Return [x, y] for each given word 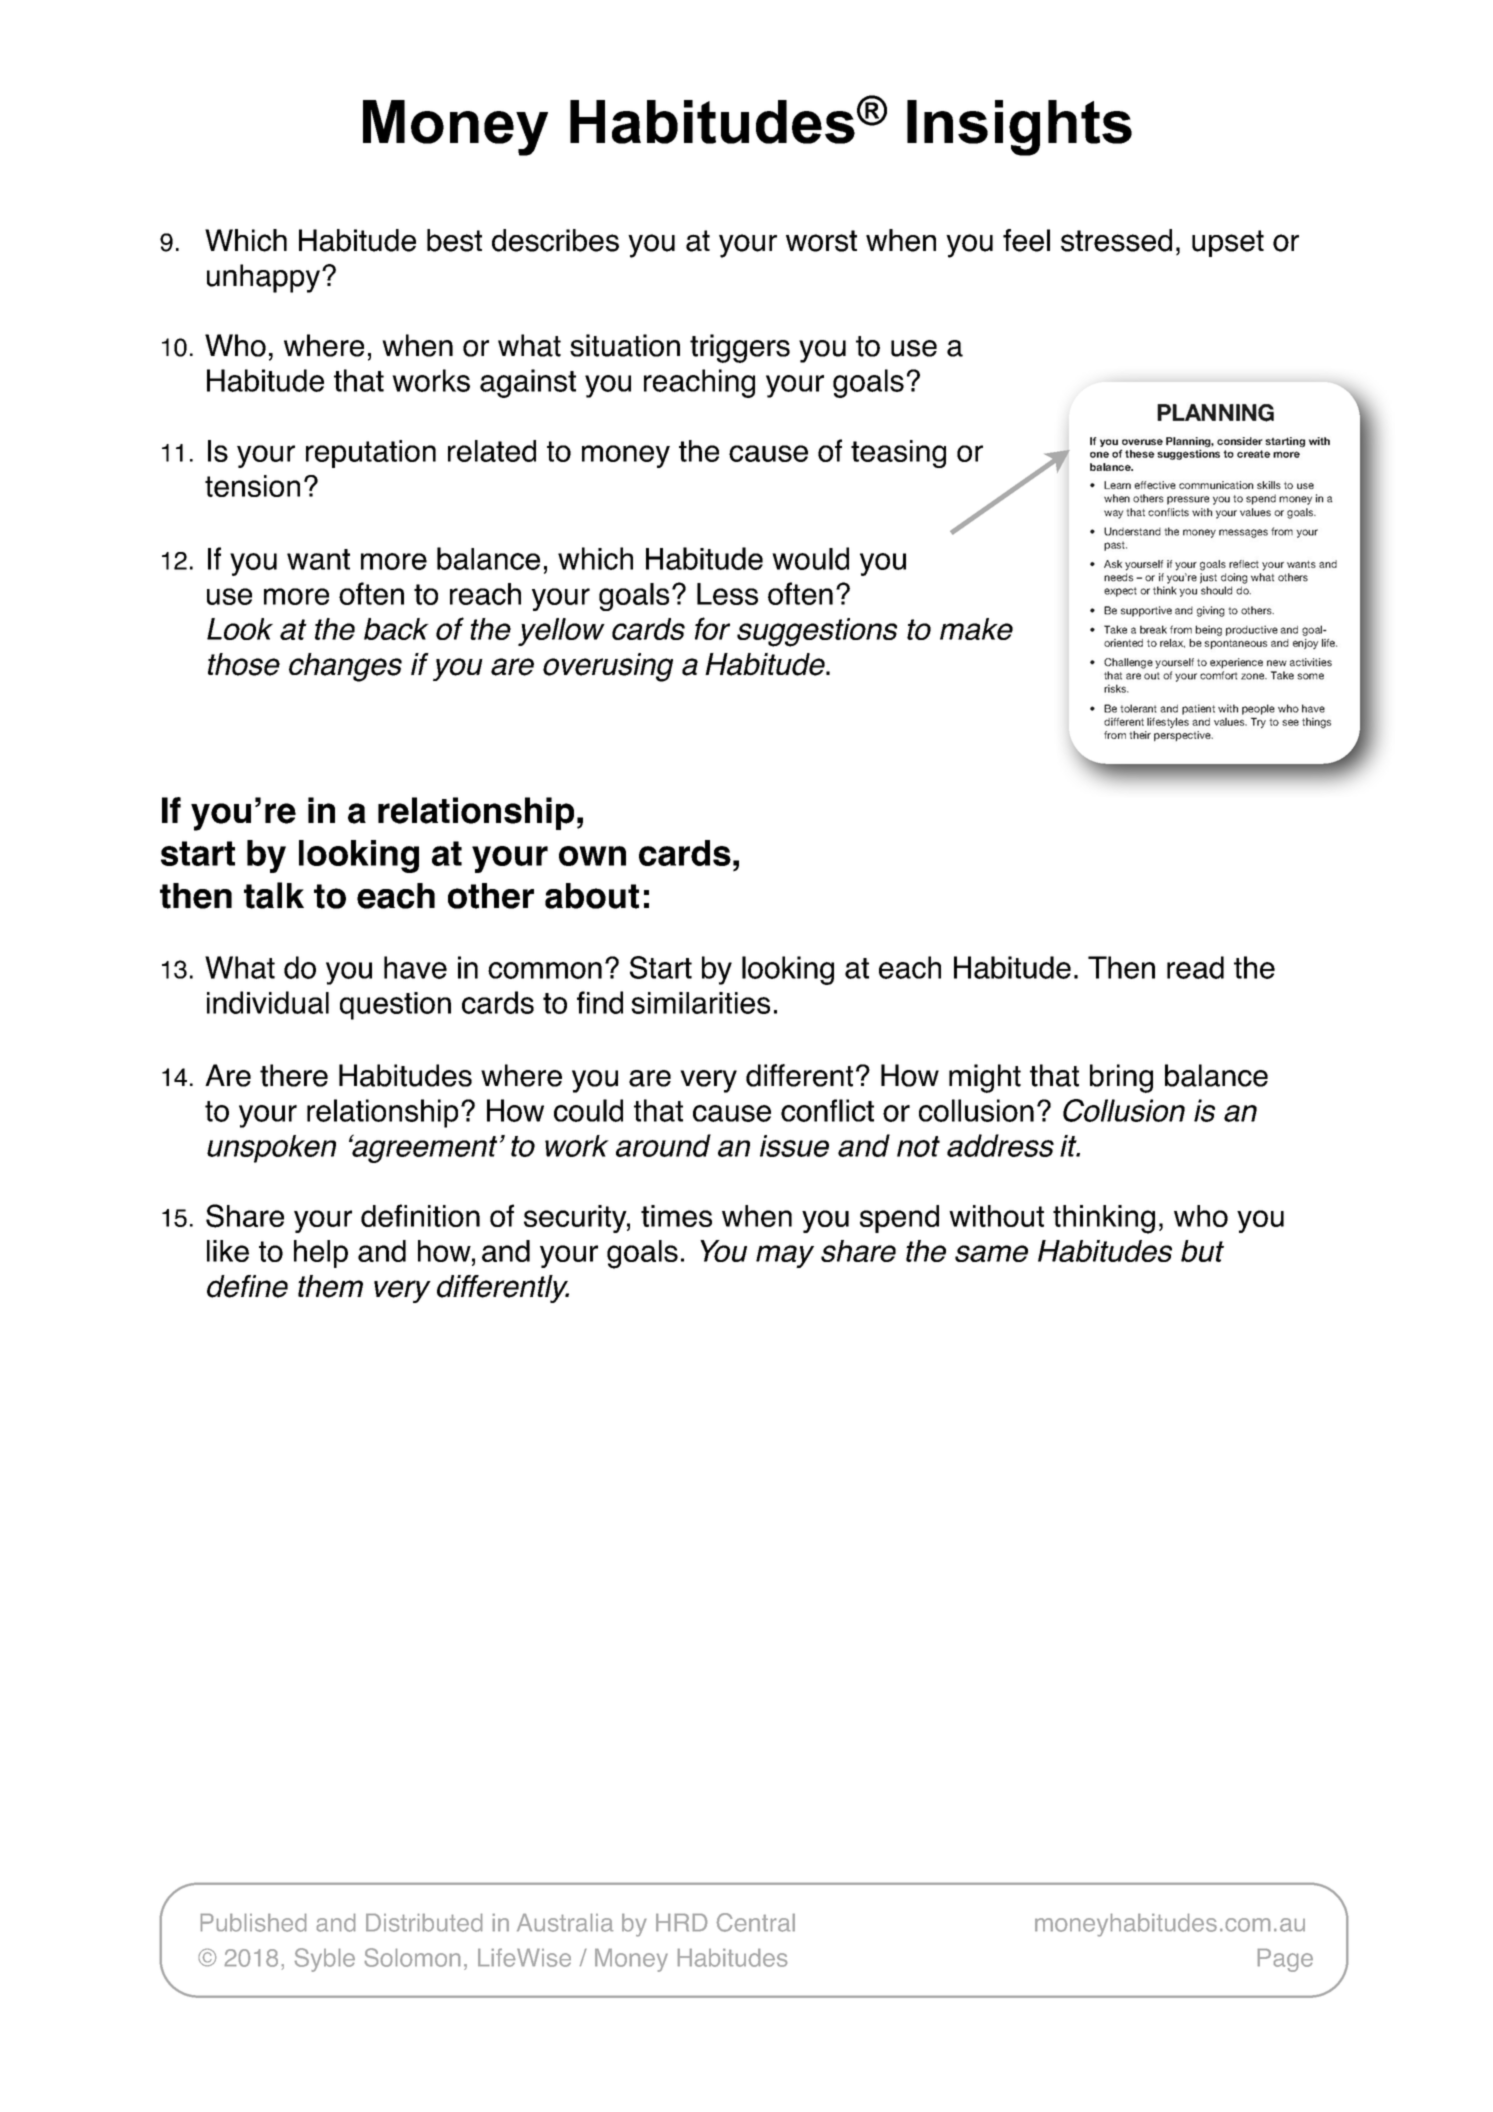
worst [821, 241]
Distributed [424, 1922]
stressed [1116, 240]
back [396, 629]
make [976, 629]
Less [727, 594]
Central [756, 1922]
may [785, 1256]
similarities [700, 1003]
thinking [1104, 1219]
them [330, 1286]
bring [1121, 1078]
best [454, 240]
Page [1285, 1960]
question [395, 1006]
